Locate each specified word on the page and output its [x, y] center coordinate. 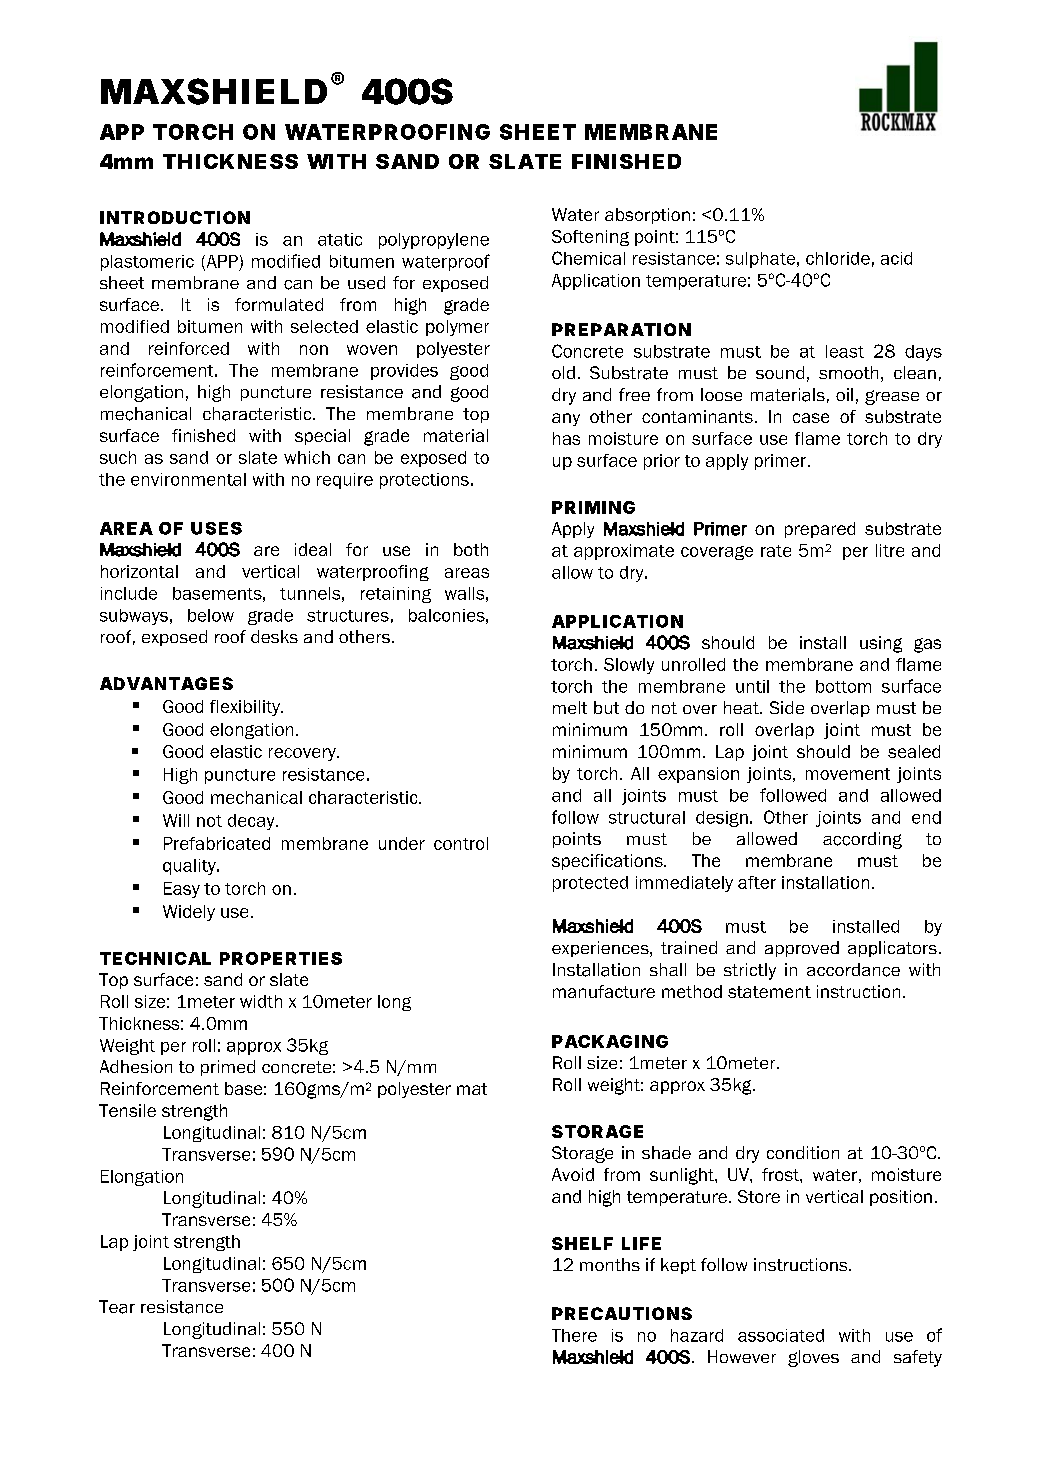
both [471, 549]
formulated [279, 304]
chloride [838, 258]
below [211, 615]
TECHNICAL [155, 958]
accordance [853, 970]
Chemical [588, 258]
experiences [601, 949]
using [881, 644]
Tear [117, 1307]
